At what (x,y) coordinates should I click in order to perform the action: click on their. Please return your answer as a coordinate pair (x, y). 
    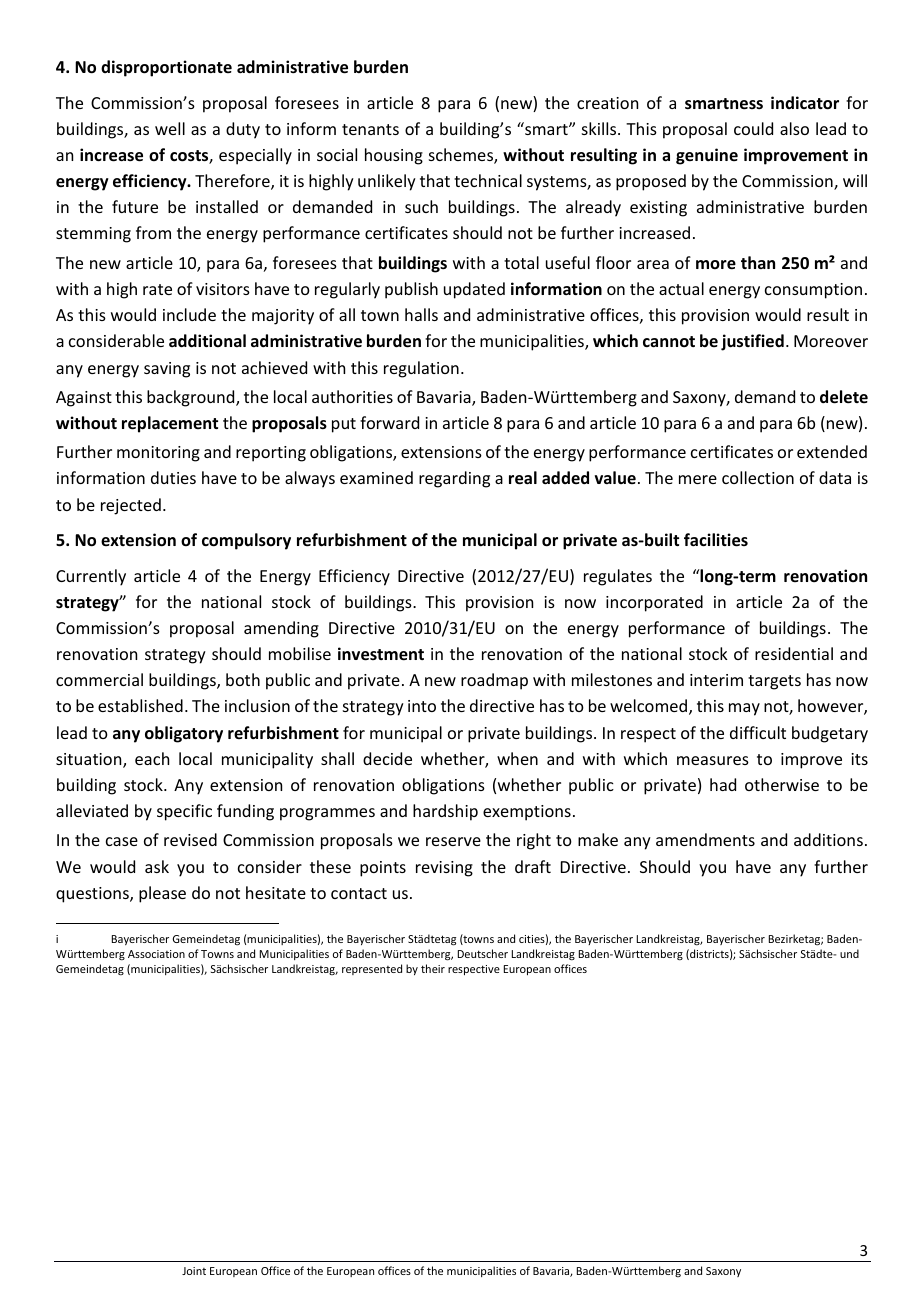
    Looking at the image, I should click on (433, 968).
